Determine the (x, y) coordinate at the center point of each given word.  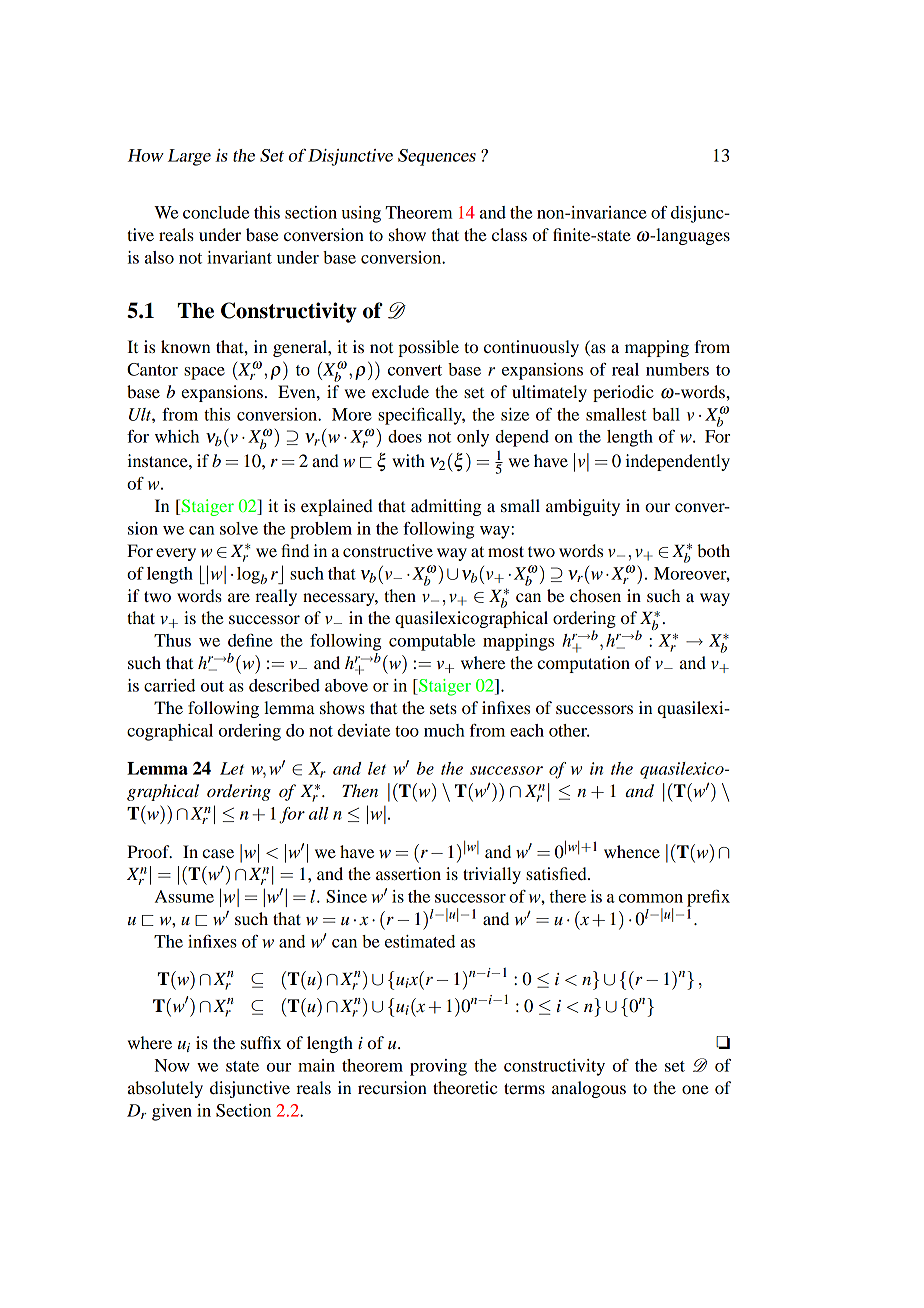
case (218, 853)
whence (632, 851)
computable (432, 642)
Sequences (437, 157)
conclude (216, 212)
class (509, 234)
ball (666, 414)
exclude (400, 391)
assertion (408, 873)
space (204, 373)
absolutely (165, 1089)
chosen (595, 595)
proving (438, 1067)
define (250, 640)
